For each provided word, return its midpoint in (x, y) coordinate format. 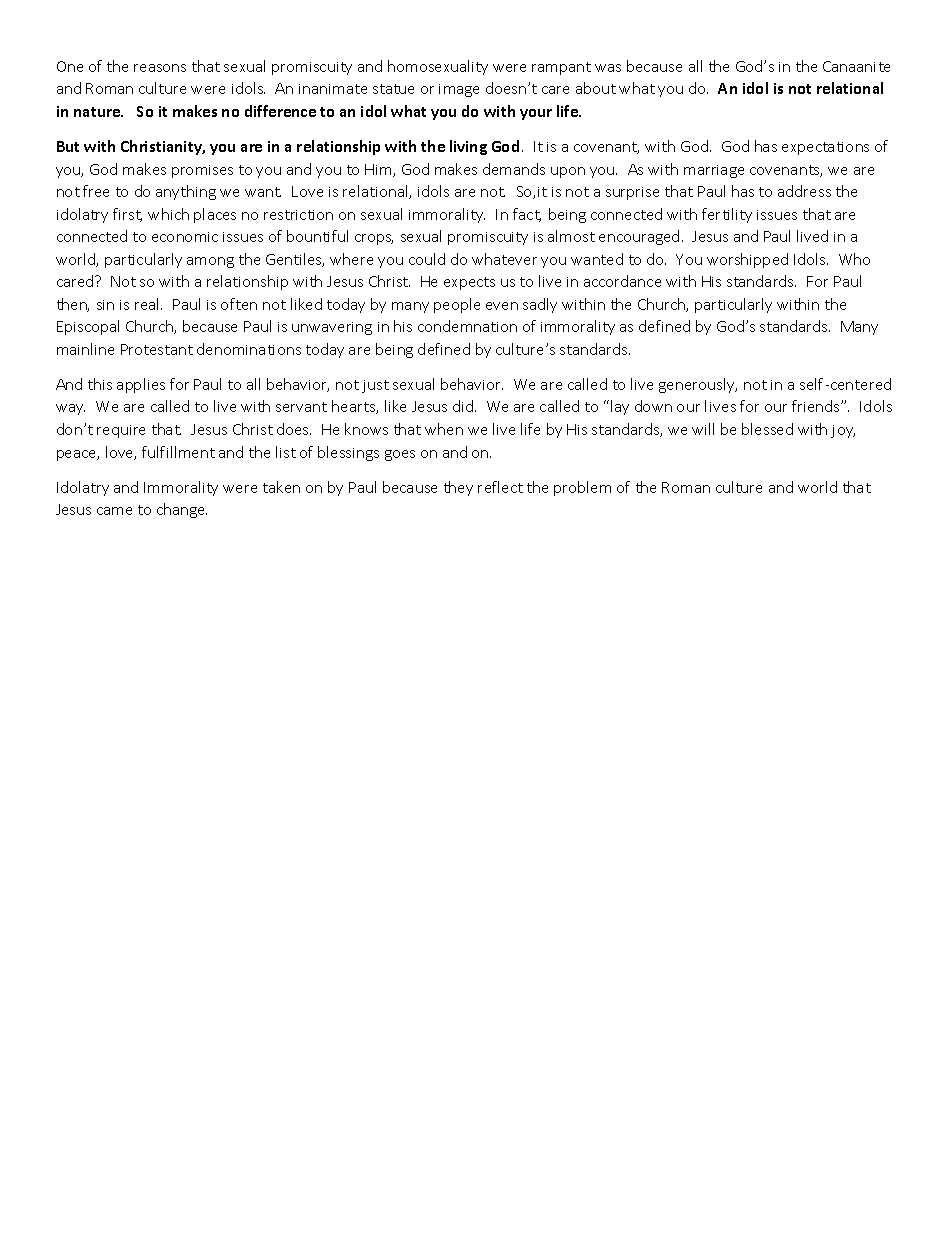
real (148, 304)
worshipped (747, 260)
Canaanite (856, 66)
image (459, 90)
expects (469, 283)
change (182, 510)
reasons (160, 68)
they (458, 488)
